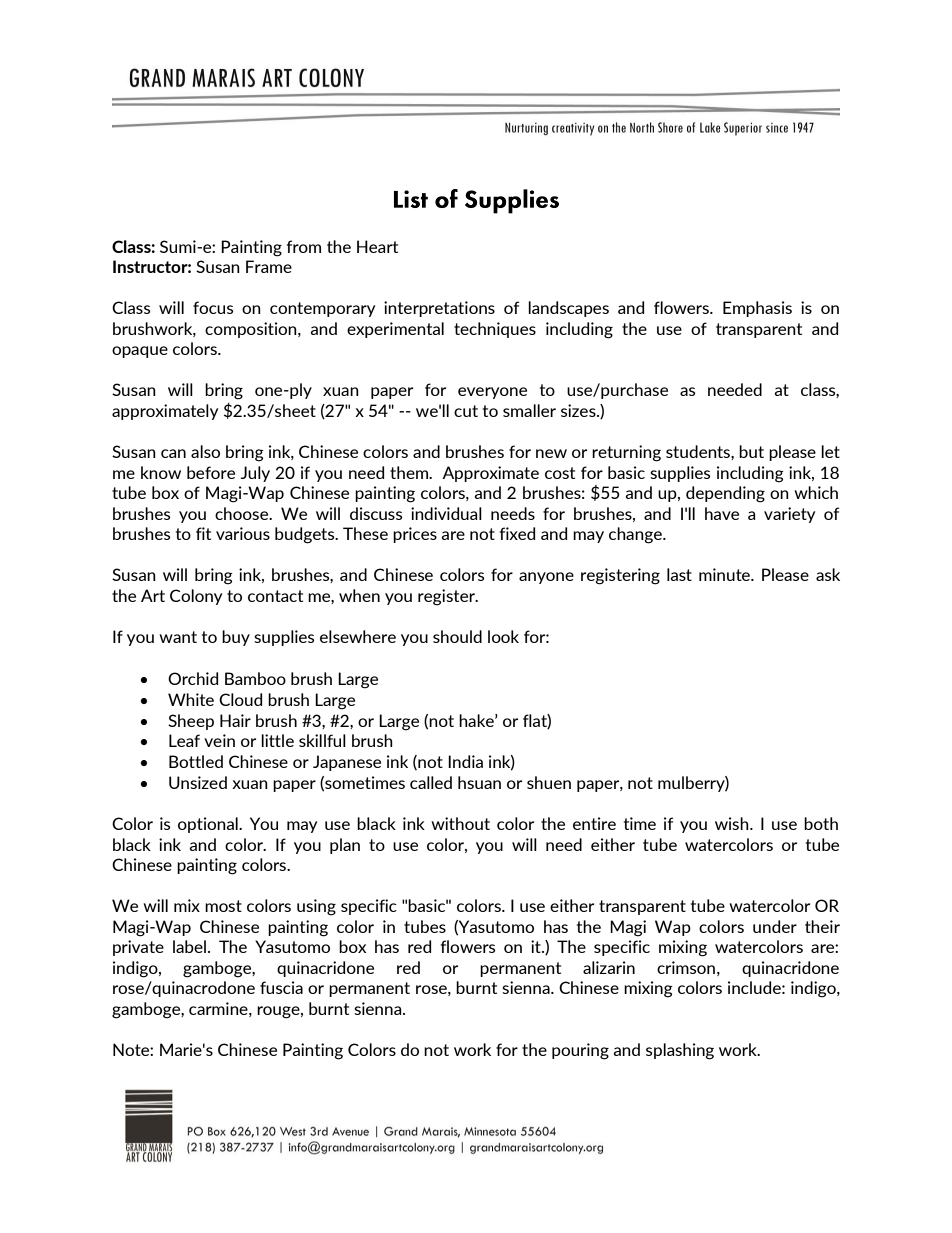 This image has height=1233, width=952. Describe the element at coordinates (189, 946) in the image. I see `label` at that location.
